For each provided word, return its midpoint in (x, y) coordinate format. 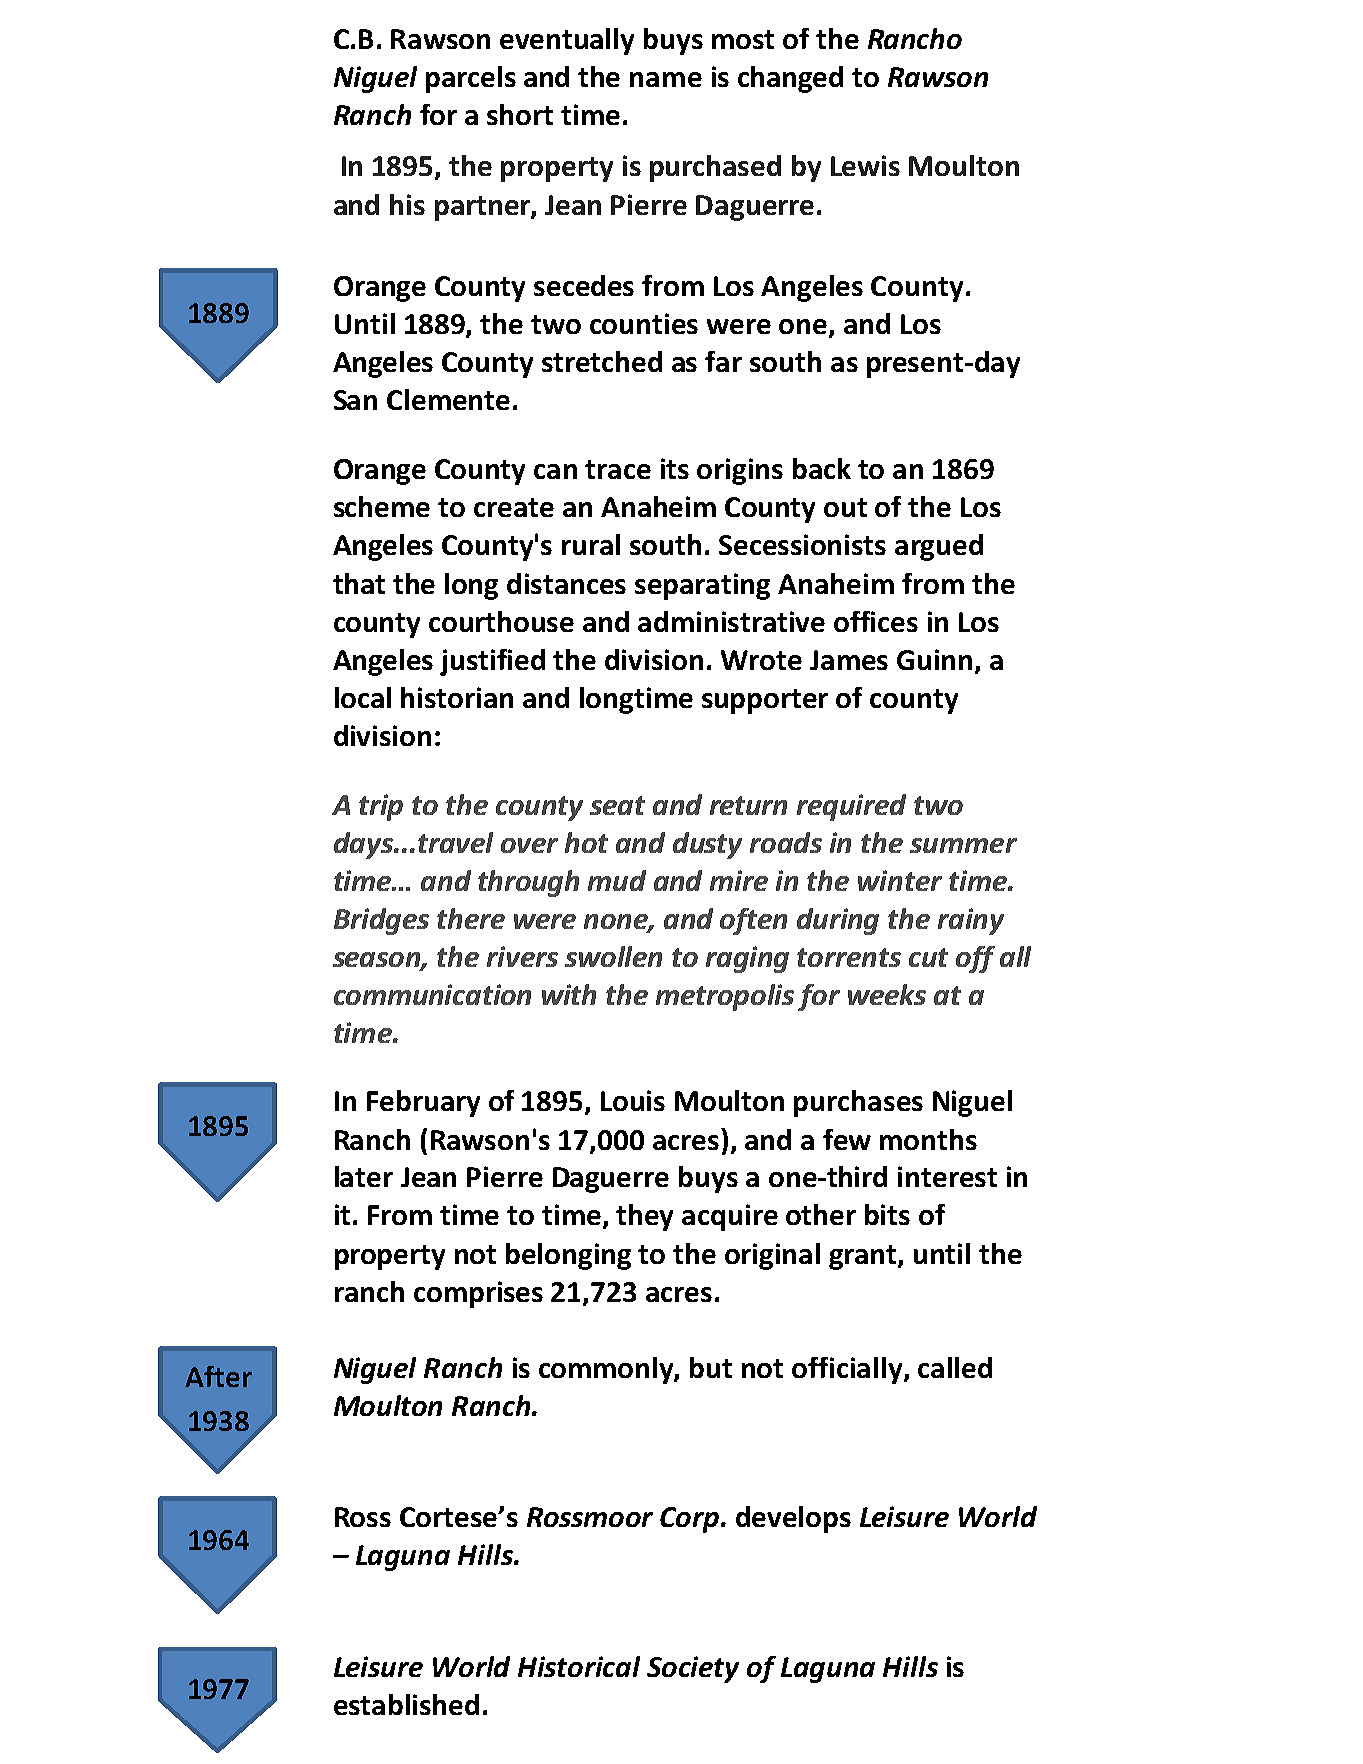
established (406, 1704)
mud (617, 880)
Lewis (865, 165)
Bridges (381, 921)
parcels (471, 79)
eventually (567, 41)
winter (900, 880)
